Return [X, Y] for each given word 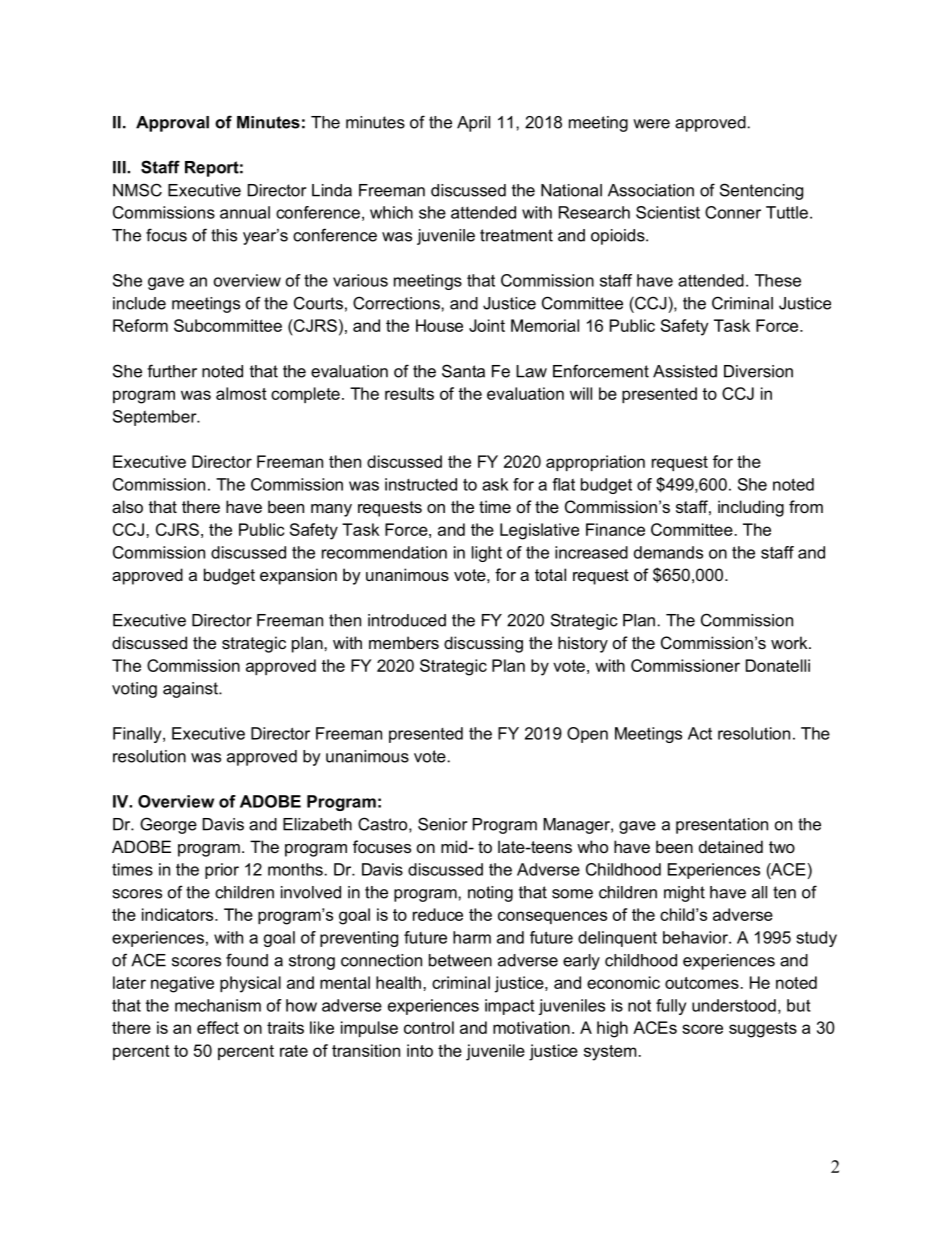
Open [587, 735]
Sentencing [761, 191]
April [473, 124]
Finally [138, 735]
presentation [722, 826]
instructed [421, 484]
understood [734, 1005]
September [156, 418]
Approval [172, 124]
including [751, 508]
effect [218, 1027]
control [429, 1027]
